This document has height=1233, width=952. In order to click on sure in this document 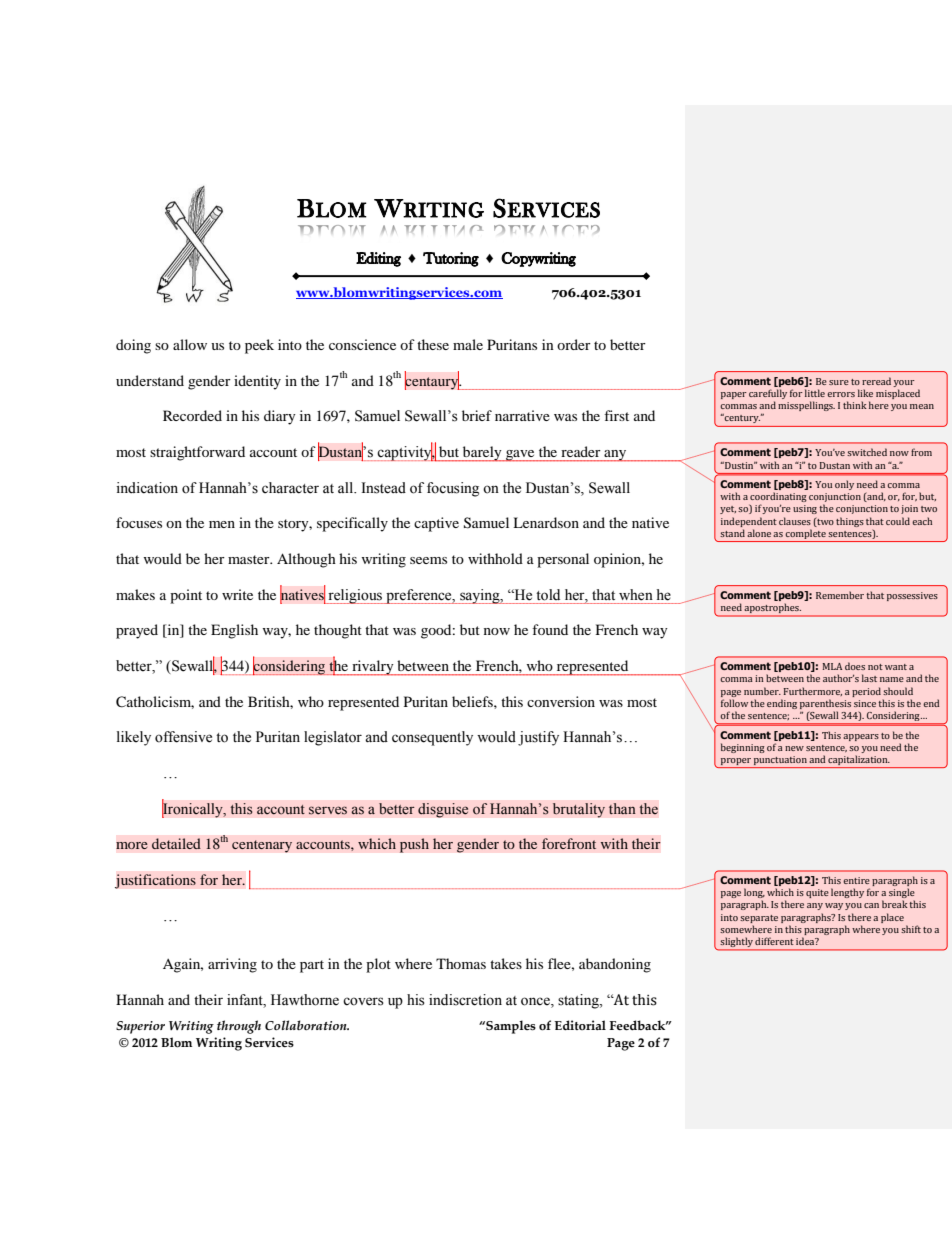, I will do `click(839, 382)`.
